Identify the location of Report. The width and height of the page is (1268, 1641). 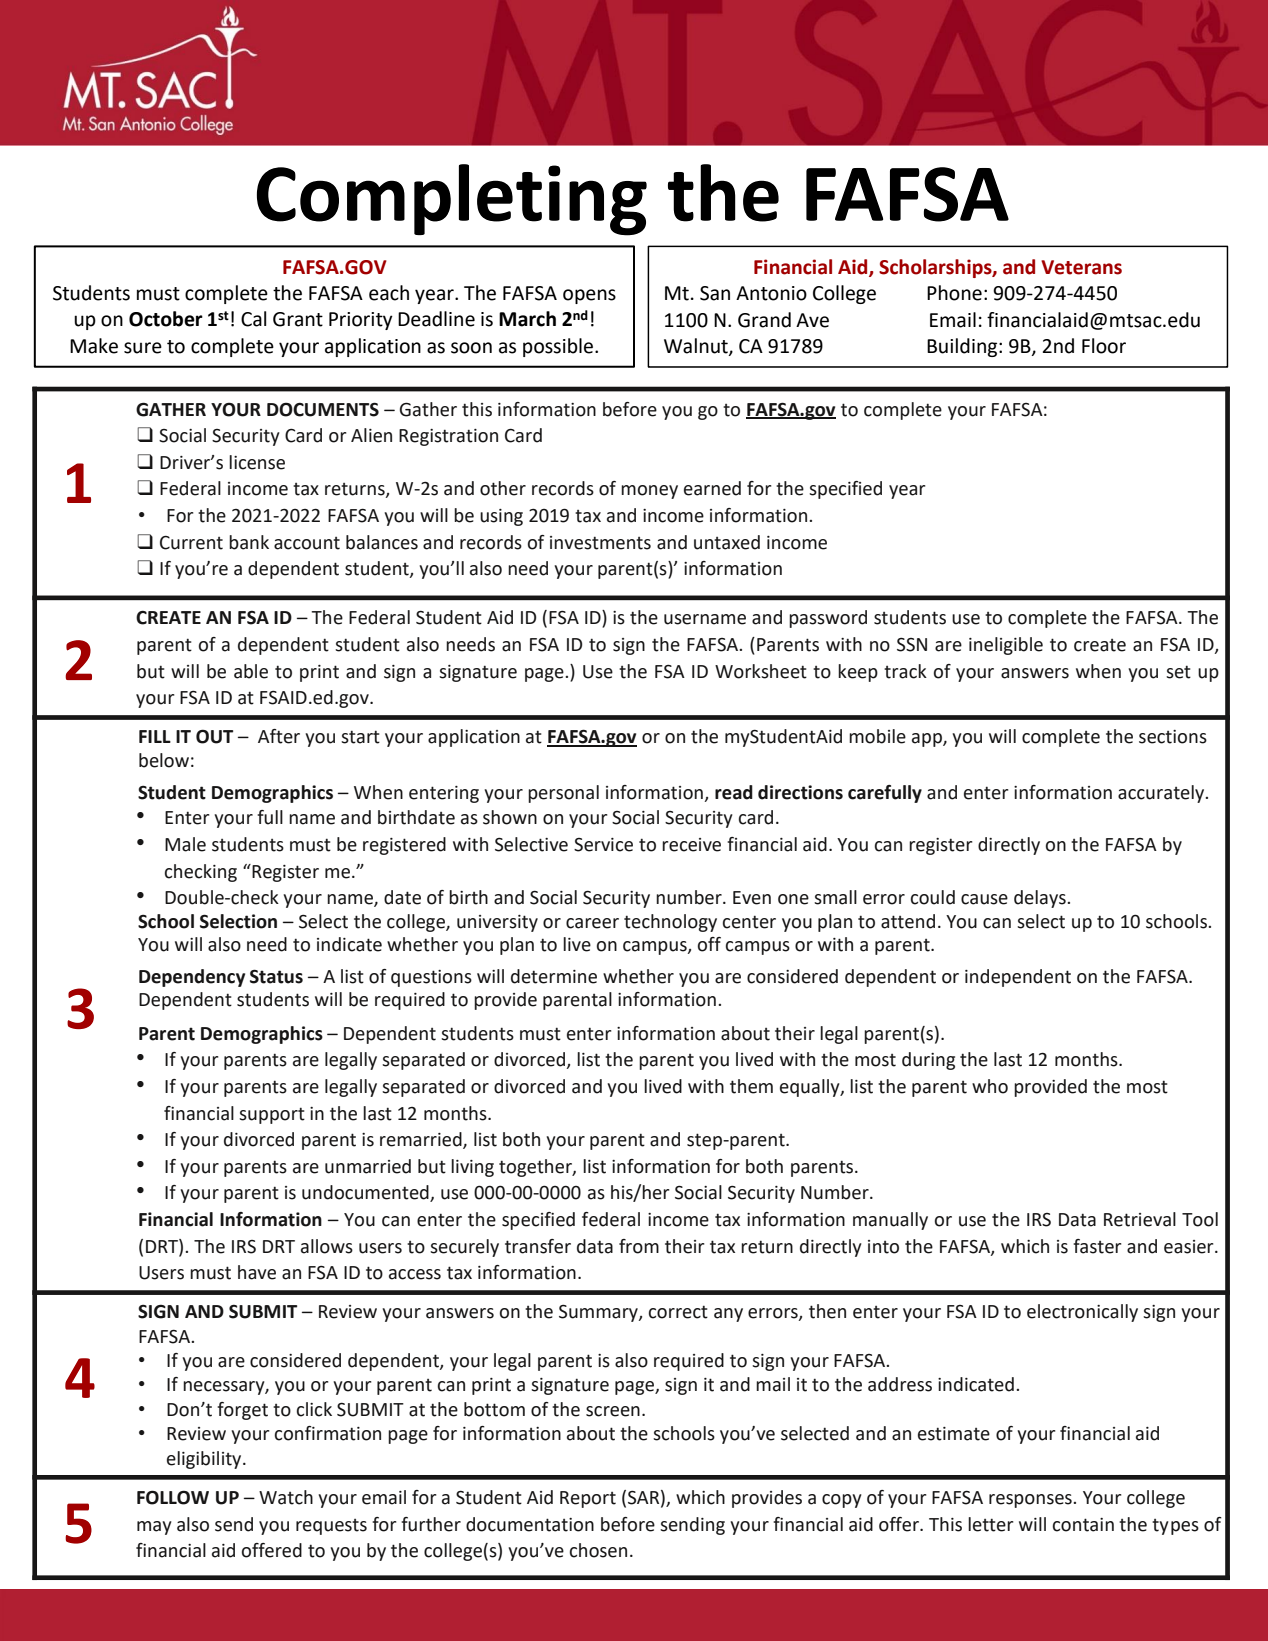
(588, 1499).
